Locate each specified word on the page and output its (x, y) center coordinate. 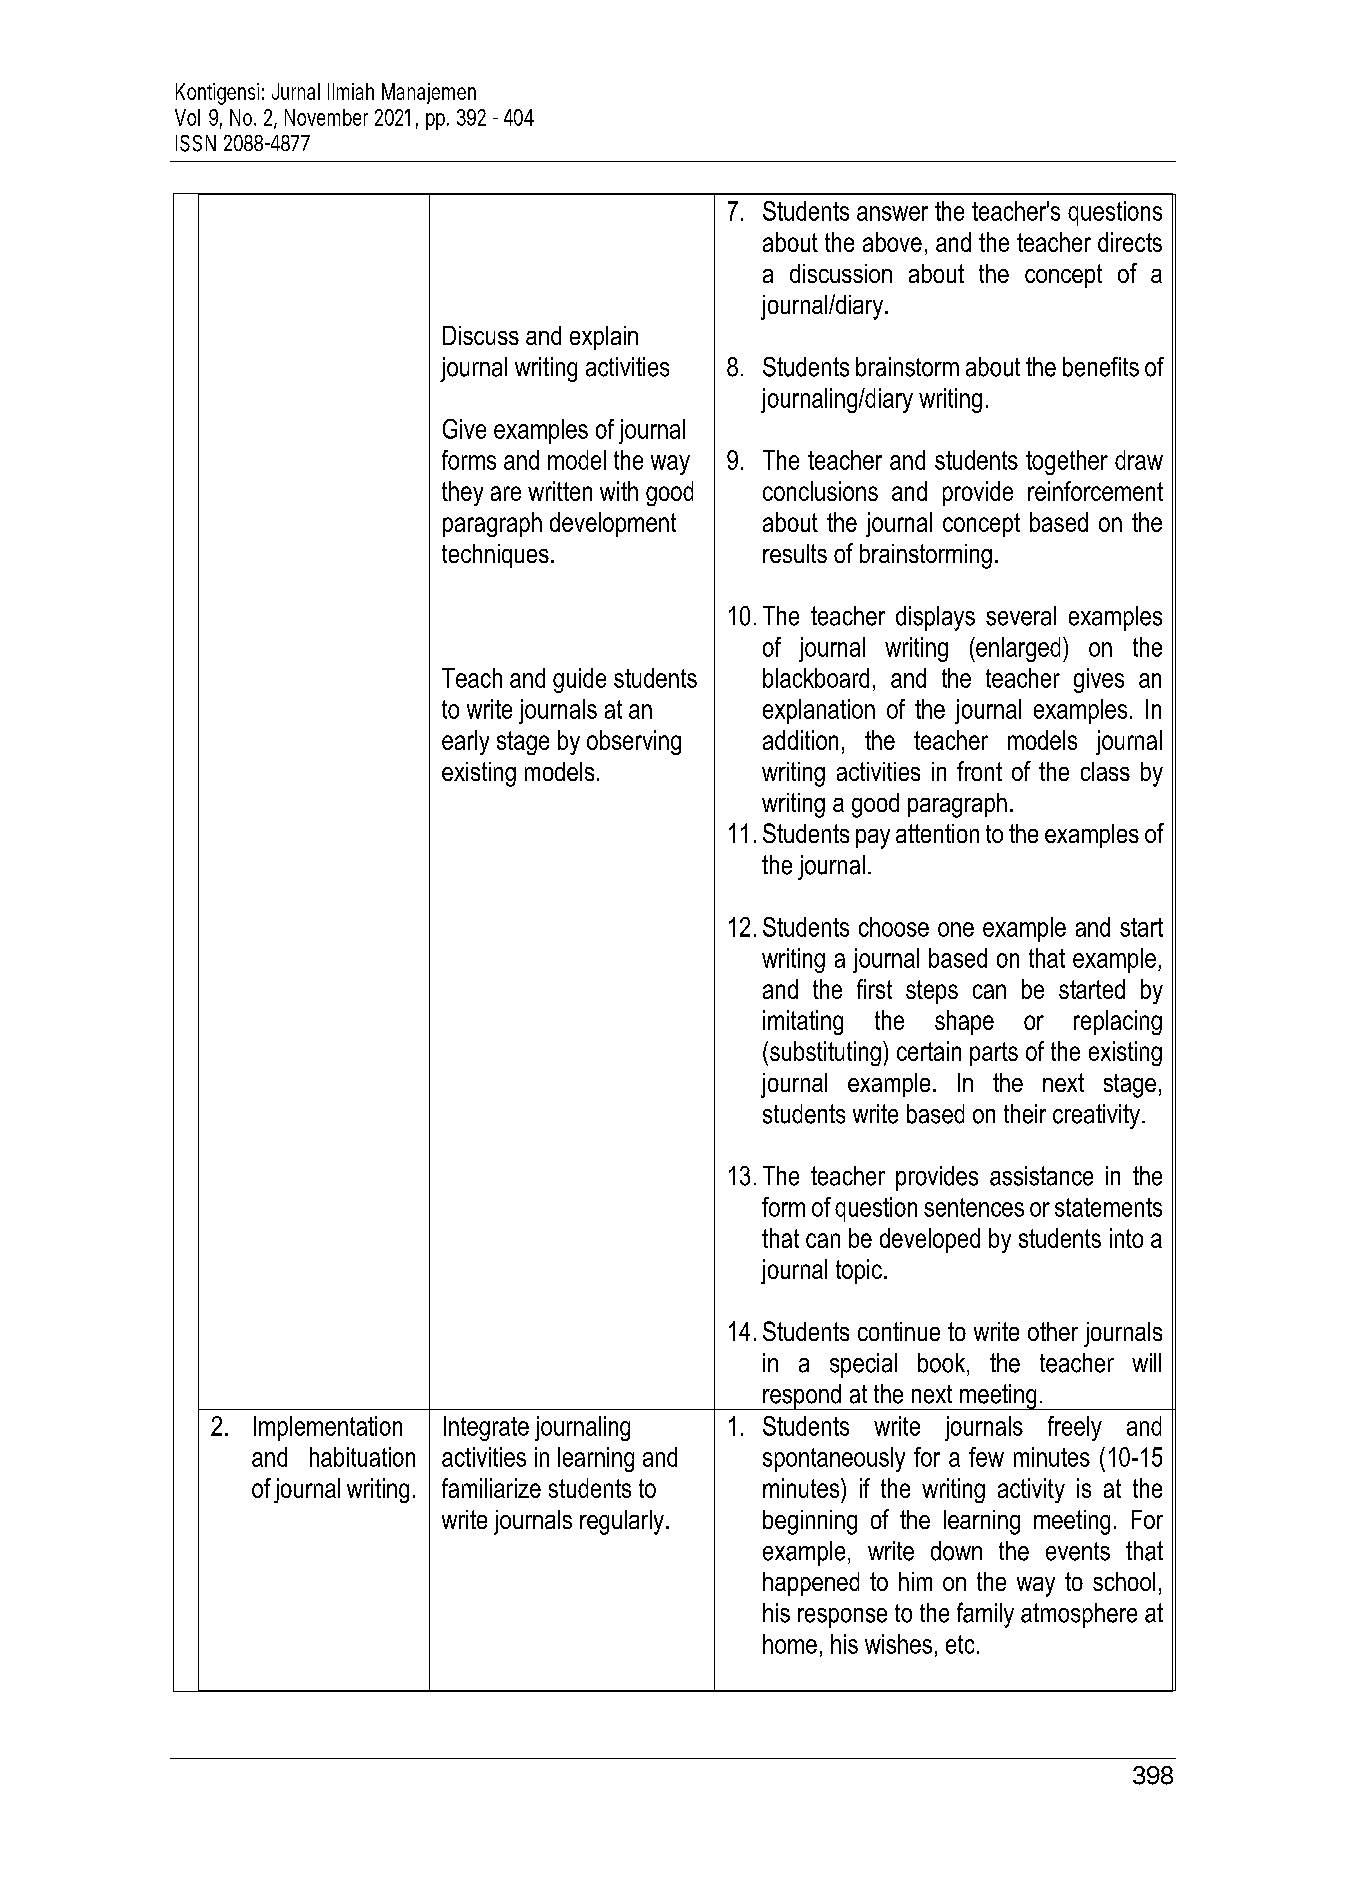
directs (1130, 242)
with (619, 491)
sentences (974, 1207)
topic (859, 1271)
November (326, 117)
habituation (362, 1457)
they (462, 493)
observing (634, 742)
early (465, 742)
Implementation (328, 1428)
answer (892, 213)
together (1067, 462)
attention (937, 833)
